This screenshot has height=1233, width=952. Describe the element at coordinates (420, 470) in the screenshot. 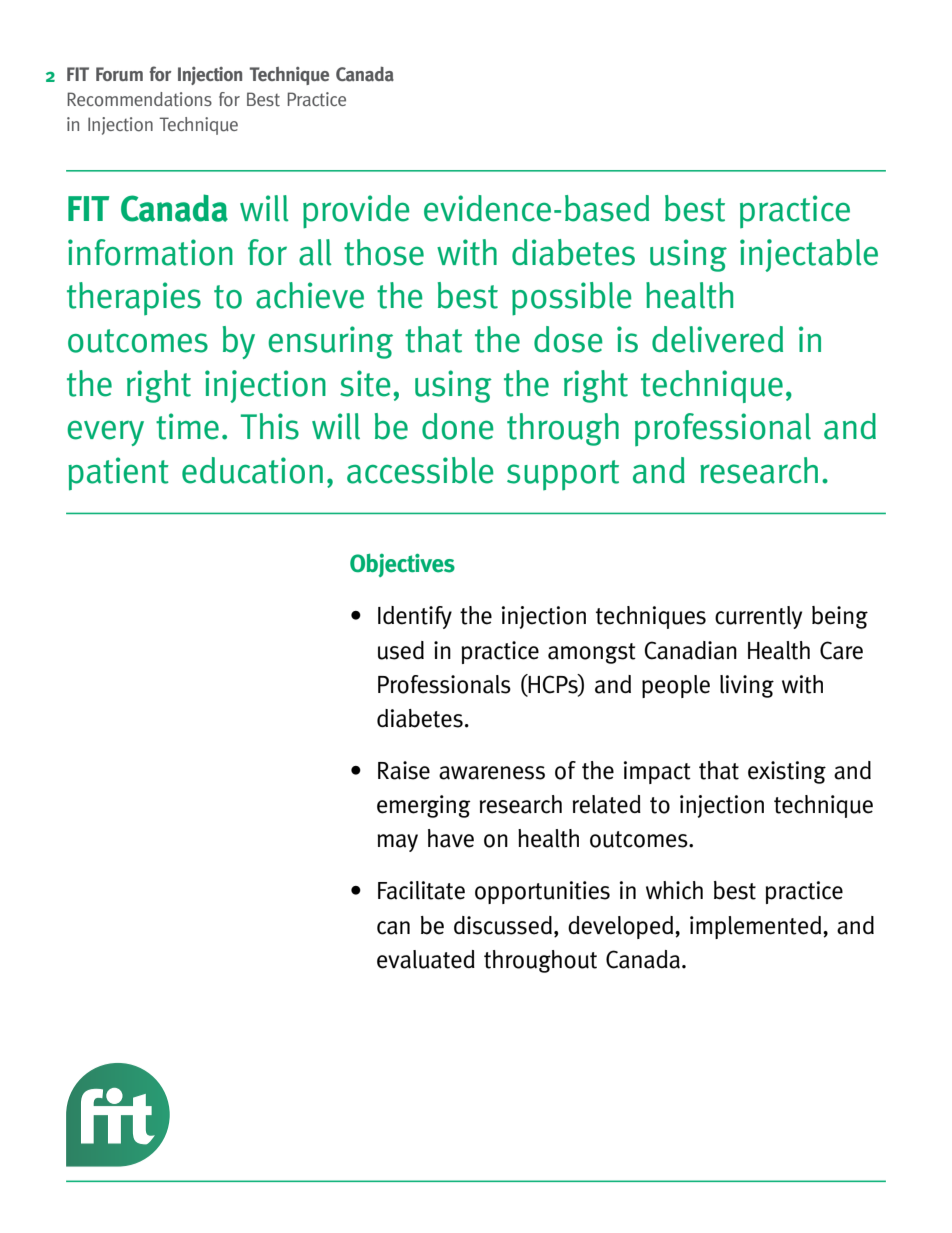

I see `accessible` at that location.
